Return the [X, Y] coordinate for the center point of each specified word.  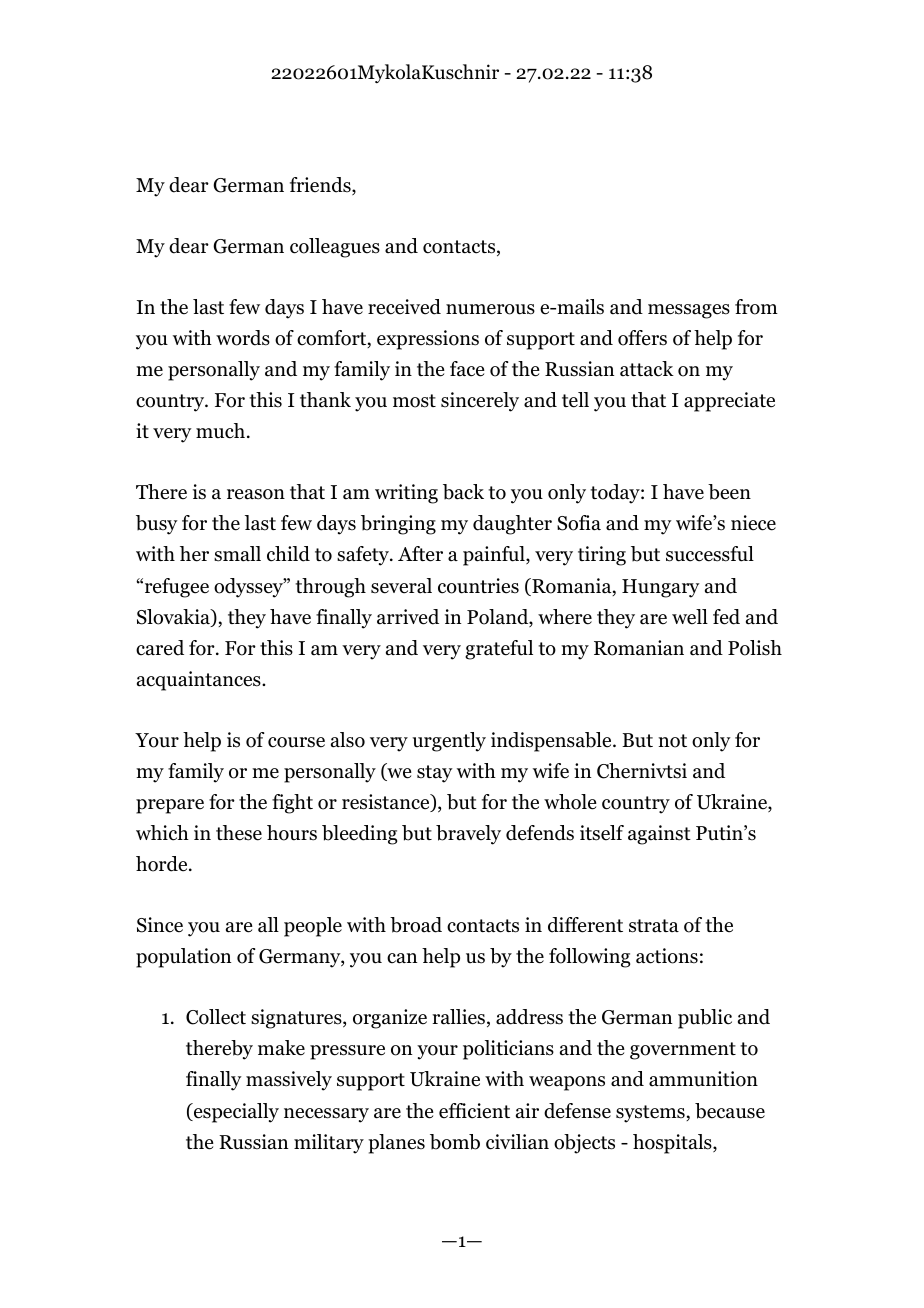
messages [689, 311]
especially [235, 1113]
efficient [474, 1111]
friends [321, 186]
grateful [499, 650]
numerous [490, 309]
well [690, 617]
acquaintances [200, 681]
